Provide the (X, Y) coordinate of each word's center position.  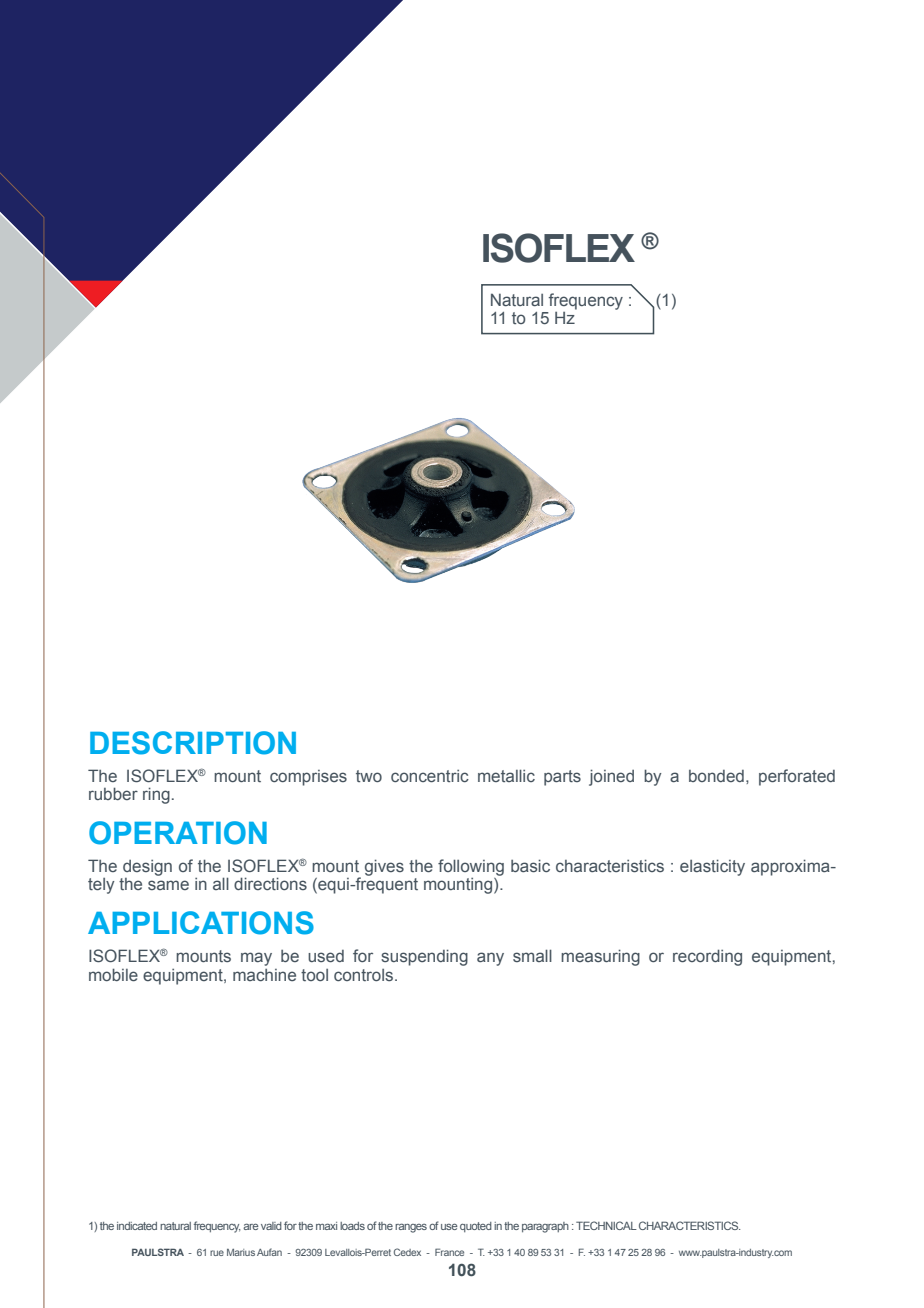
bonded (716, 776)
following (471, 867)
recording (707, 957)
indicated (137, 1226)
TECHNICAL (606, 1225)
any (490, 959)
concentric (430, 776)
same (168, 885)
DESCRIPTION (193, 743)
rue (217, 1253)
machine (264, 975)
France (449, 1252)
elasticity (712, 867)
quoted (476, 1227)
